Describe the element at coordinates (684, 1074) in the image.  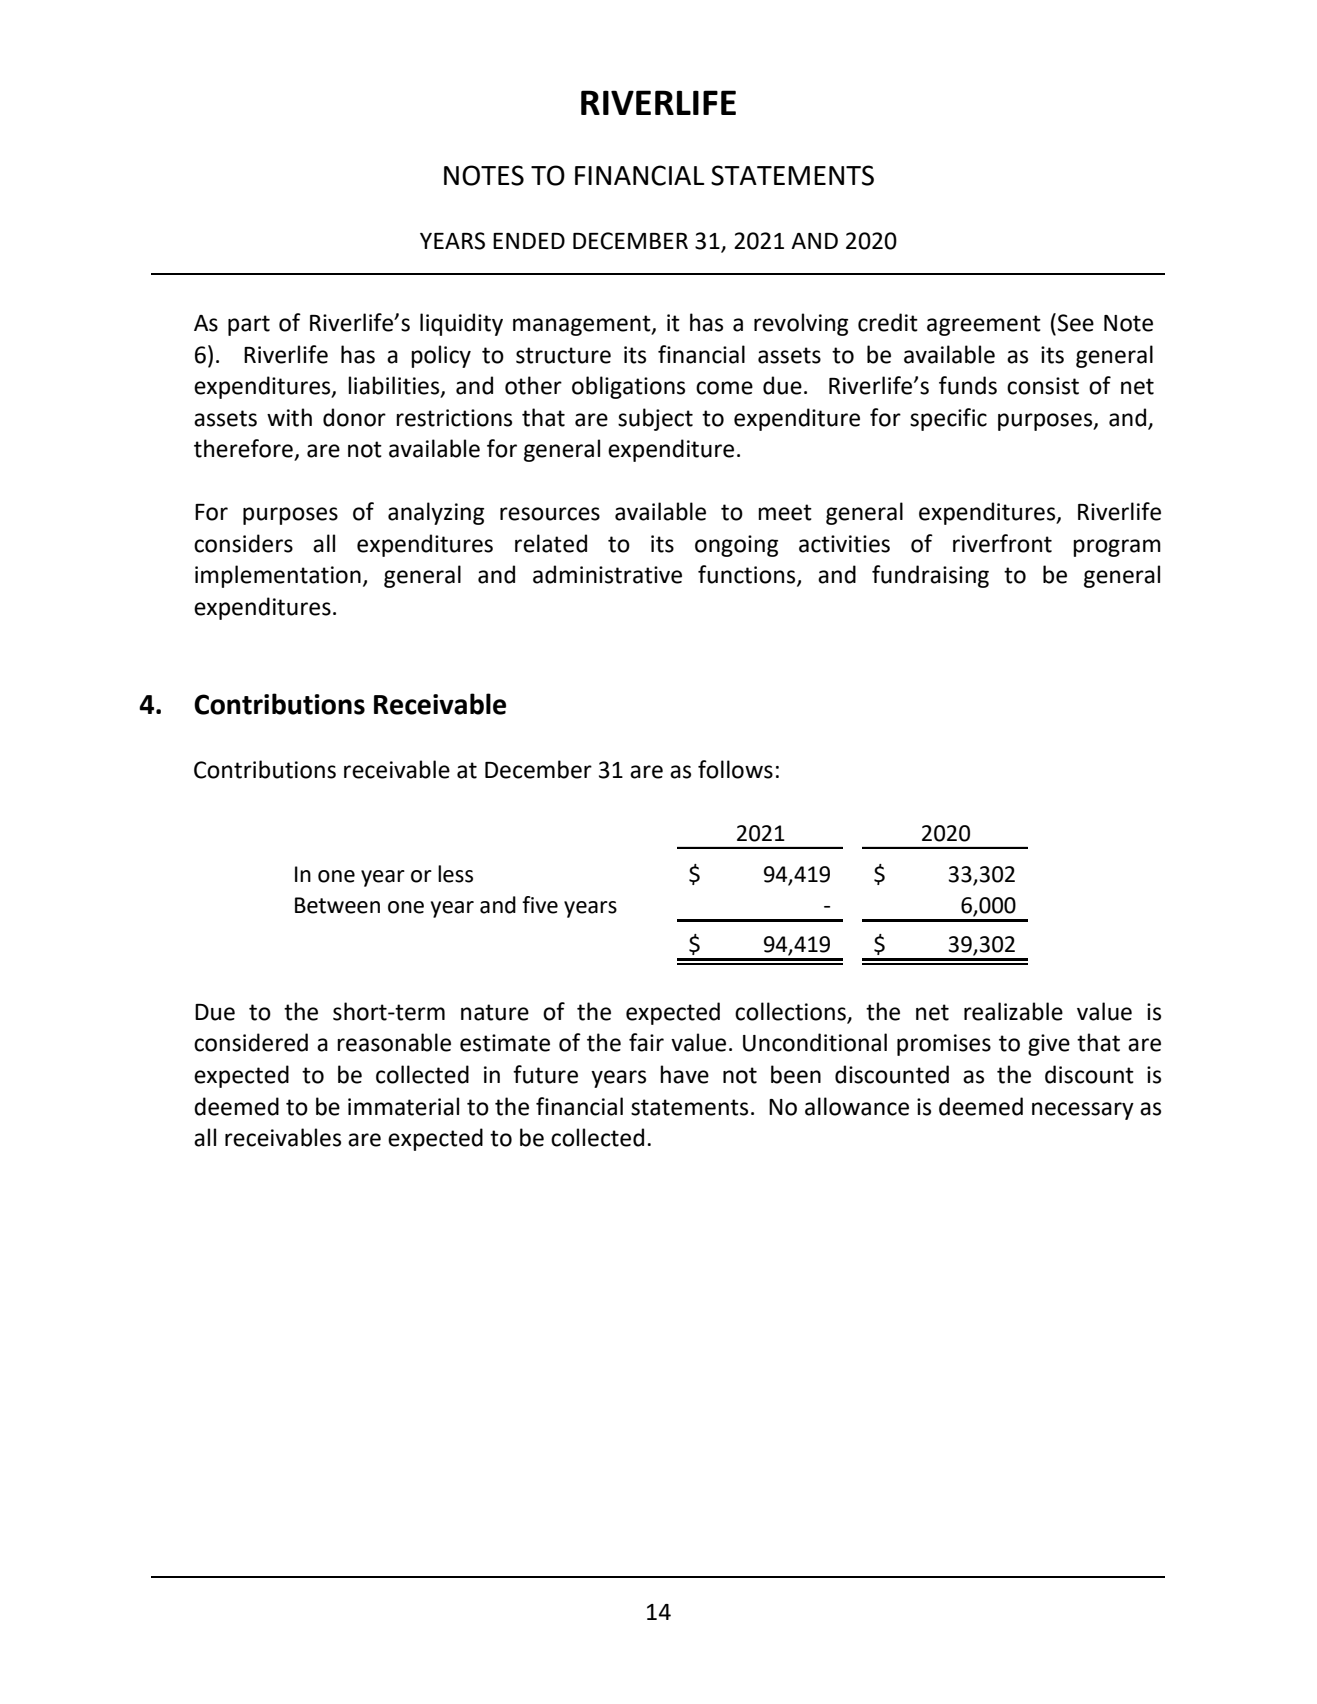
I see `have` at that location.
